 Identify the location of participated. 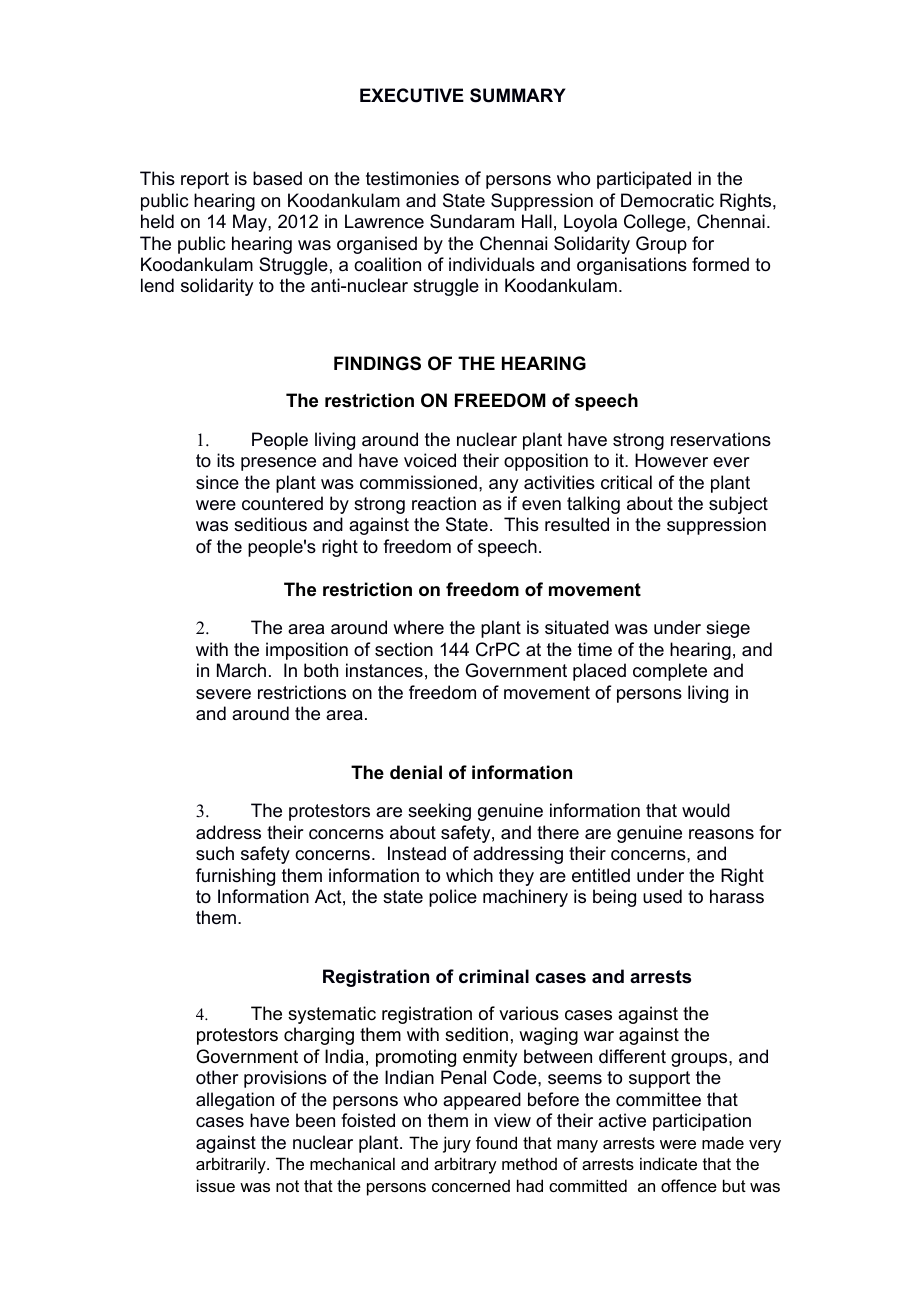
(644, 180).
